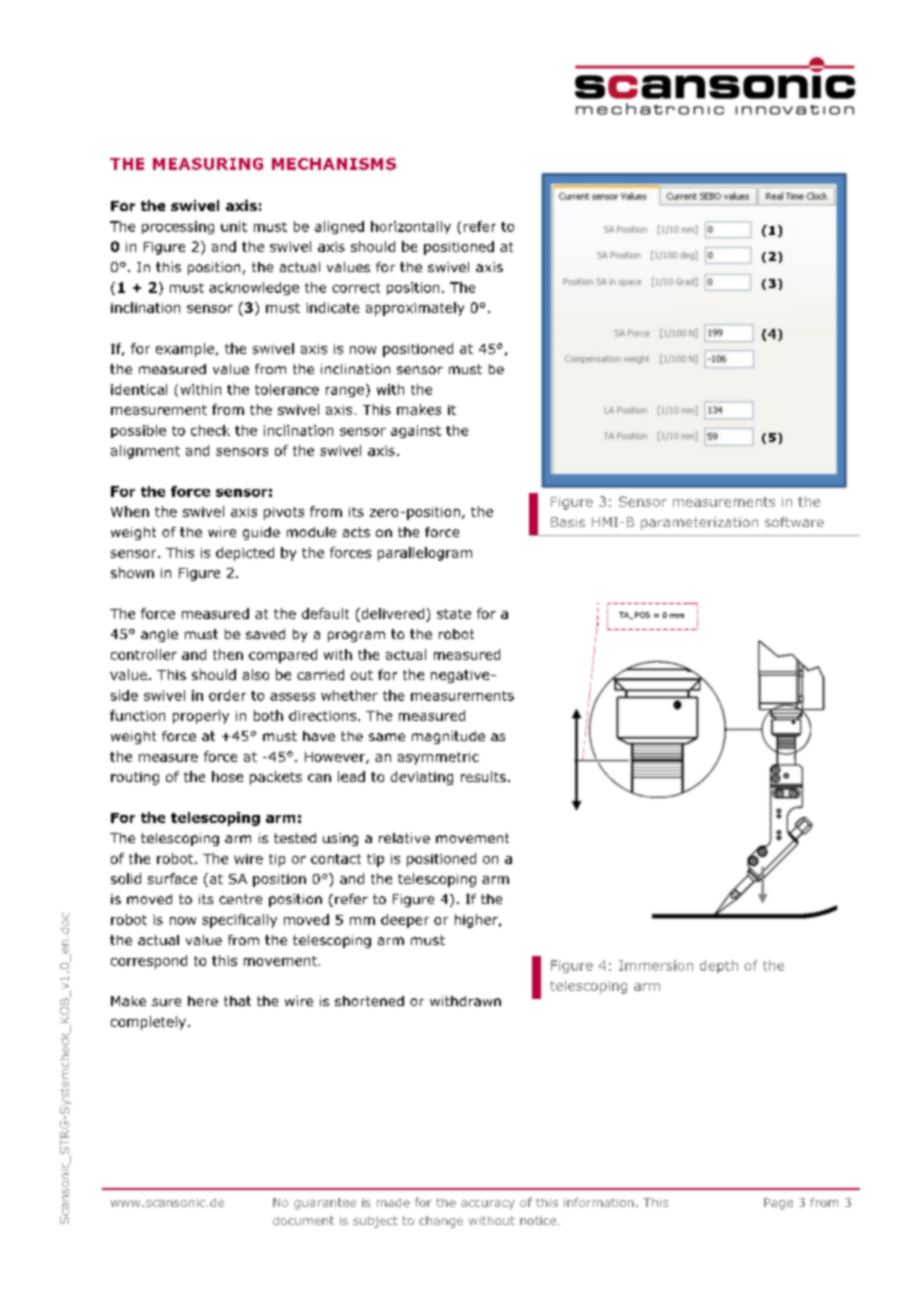  Describe the element at coordinates (778, 1204) in the screenshot. I see `Page` at that location.
